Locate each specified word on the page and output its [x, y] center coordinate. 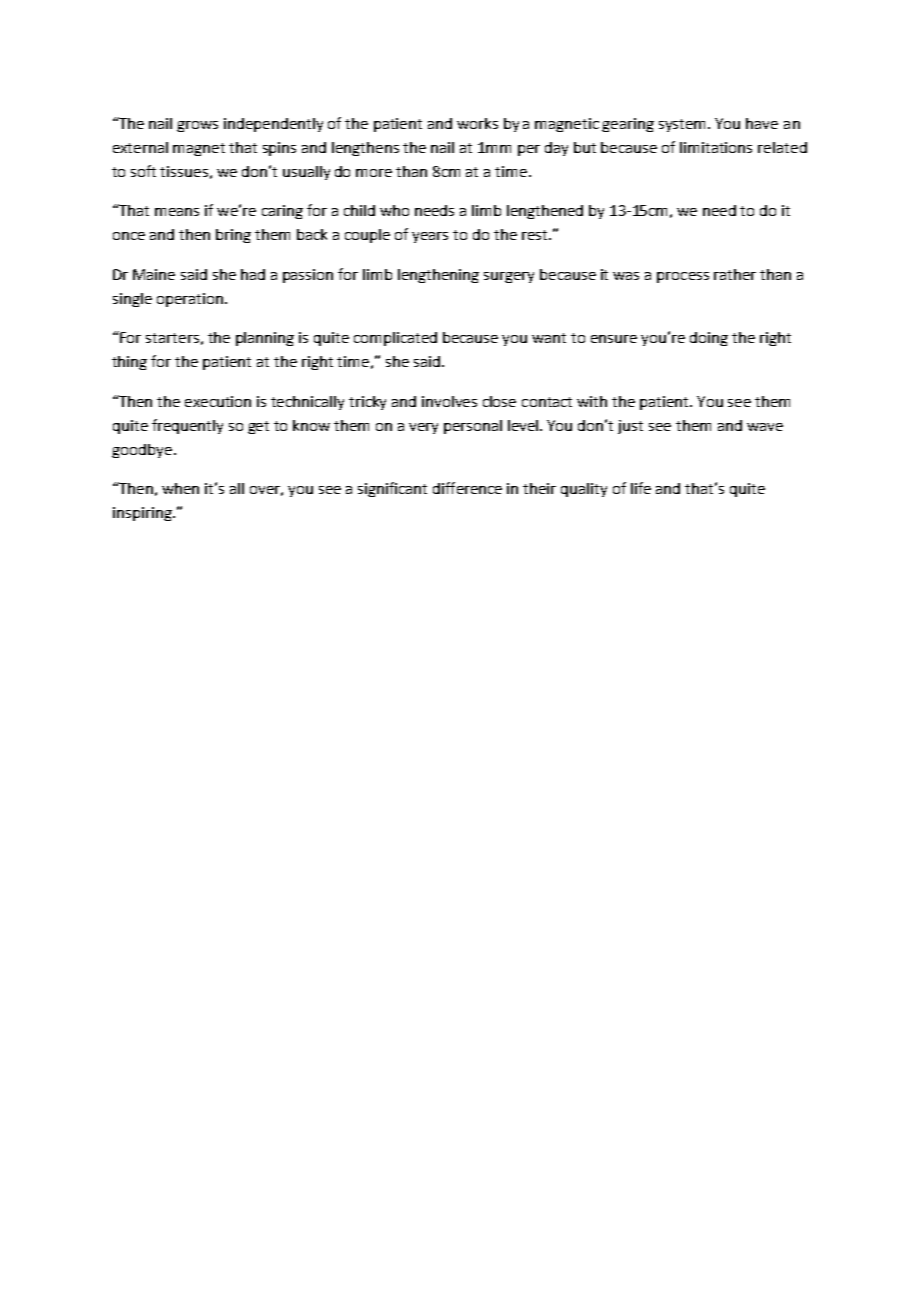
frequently [187, 426]
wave [765, 427]
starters [172, 338]
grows [197, 126]
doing [709, 339]
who [394, 210]
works [477, 123]
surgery [509, 277]
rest [536, 235]
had [253, 274]
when [180, 488]
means [177, 212]
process [683, 277]
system [684, 125]
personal [473, 427]
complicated [395, 339]
